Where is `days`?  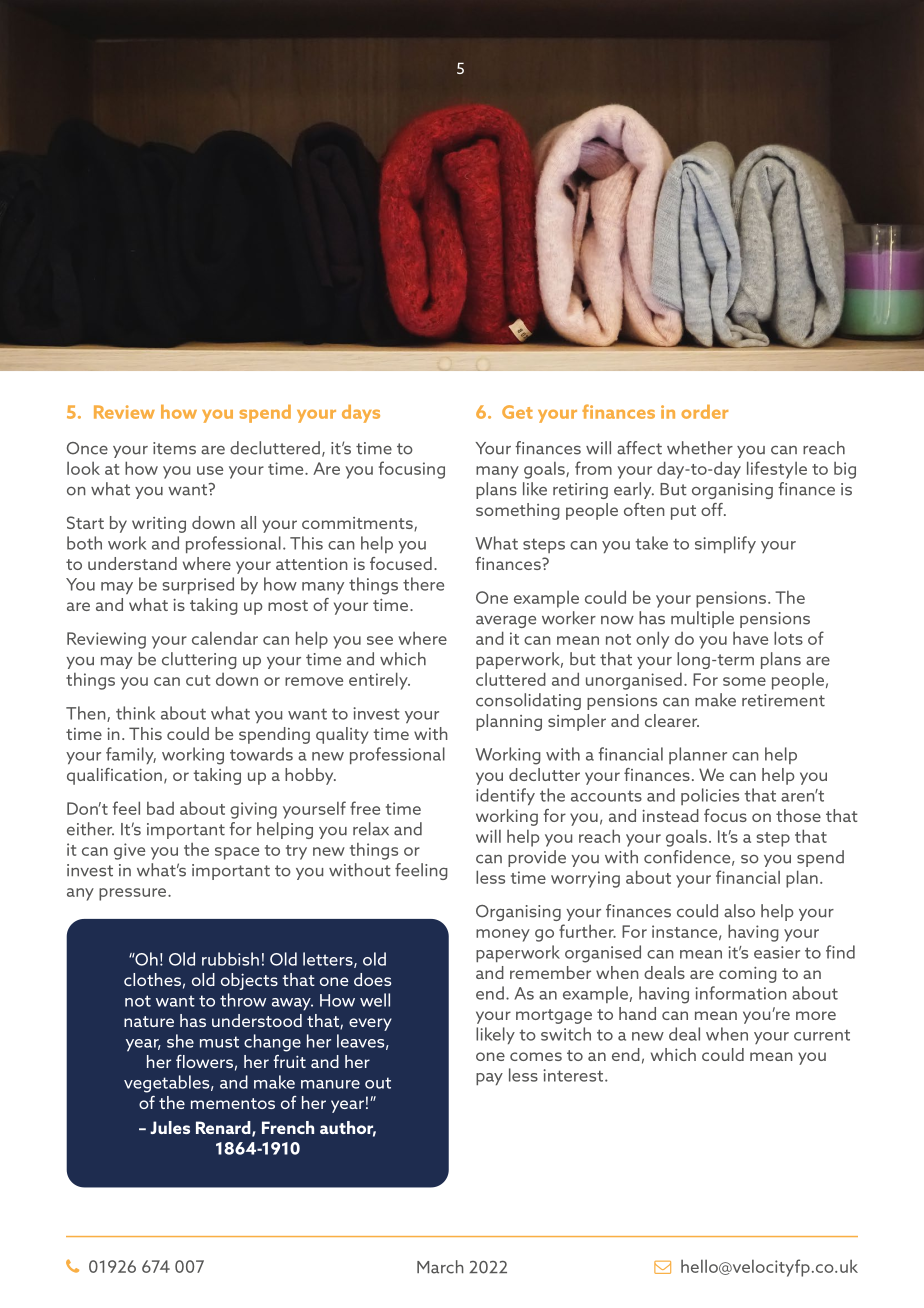 days is located at coordinates (361, 414).
